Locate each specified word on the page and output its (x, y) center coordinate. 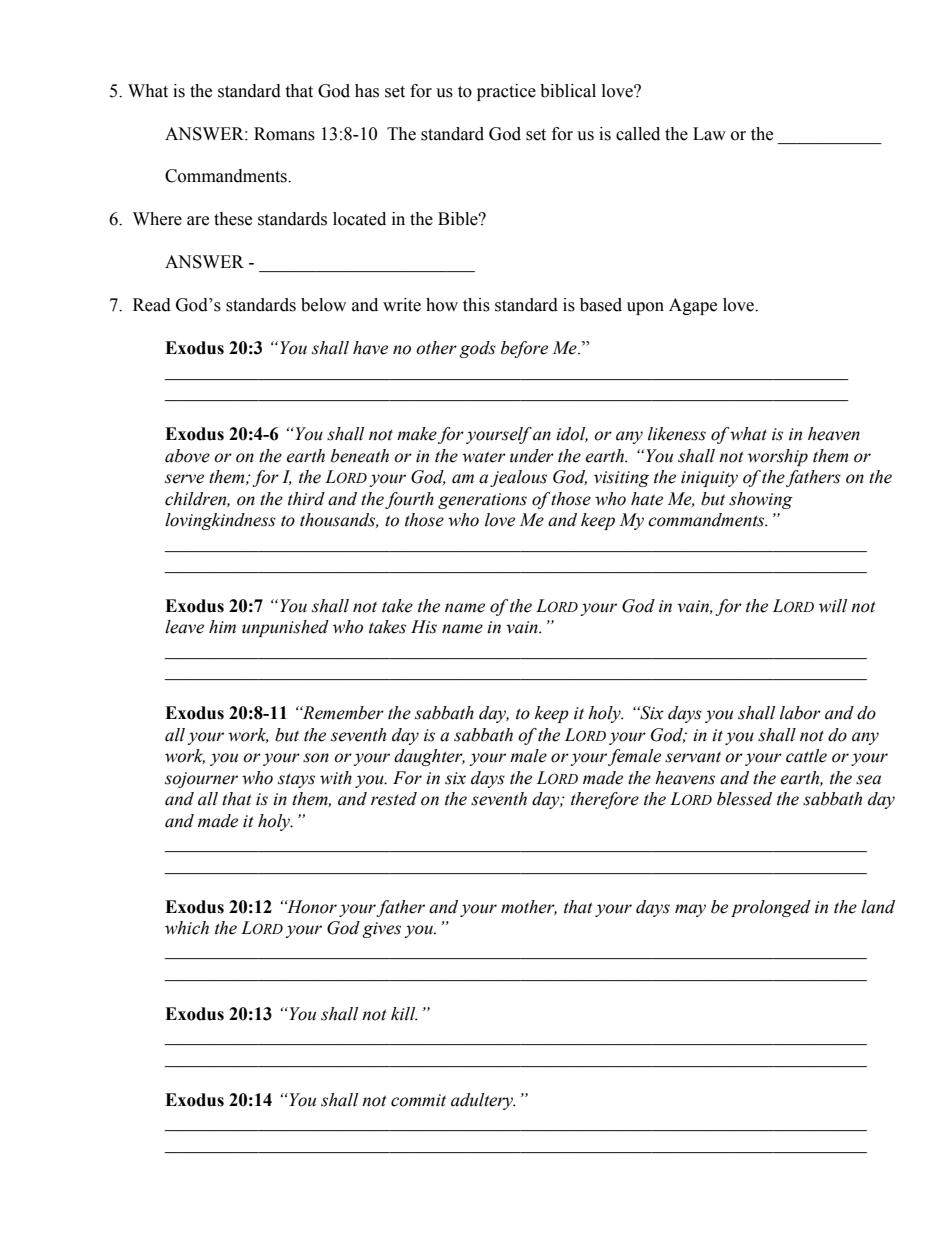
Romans (284, 134)
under (532, 456)
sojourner (201, 780)
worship (778, 457)
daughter (429, 757)
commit (418, 1100)
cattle (806, 756)
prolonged (771, 908)
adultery (483, 1101)
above (187, 456)
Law (709, 134)
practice (506, 92)
